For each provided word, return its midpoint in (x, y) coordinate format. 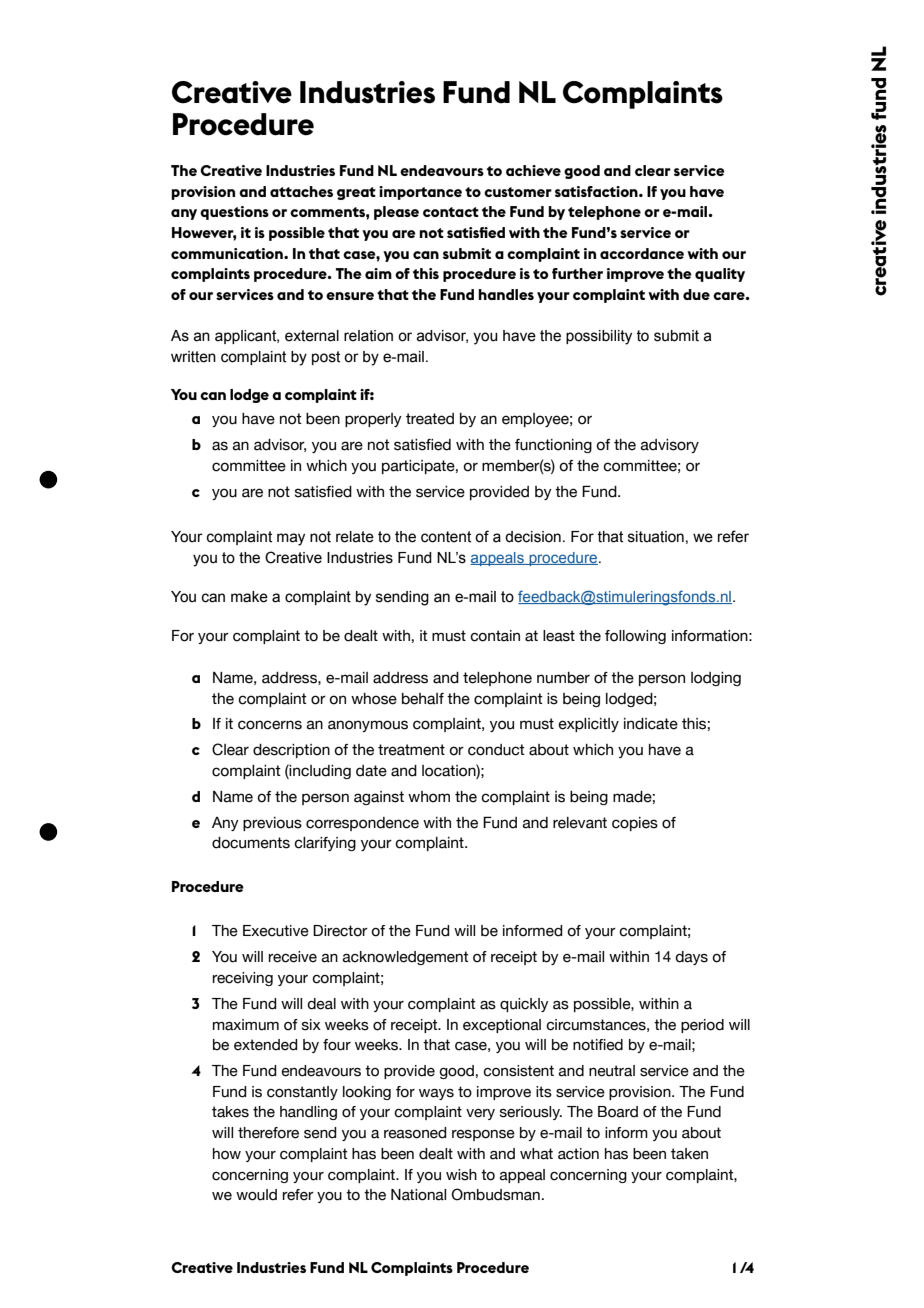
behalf (423, 699)
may (291, 539)
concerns (270, 725)
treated (430, 419)
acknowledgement (405, 958)
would (256, 1195)
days (691, 958)
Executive (276, 931)
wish (461, 1175)
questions (234, 213)
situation (656, 537)
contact (451, 212)
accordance (642, 253)
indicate (651, 724)
